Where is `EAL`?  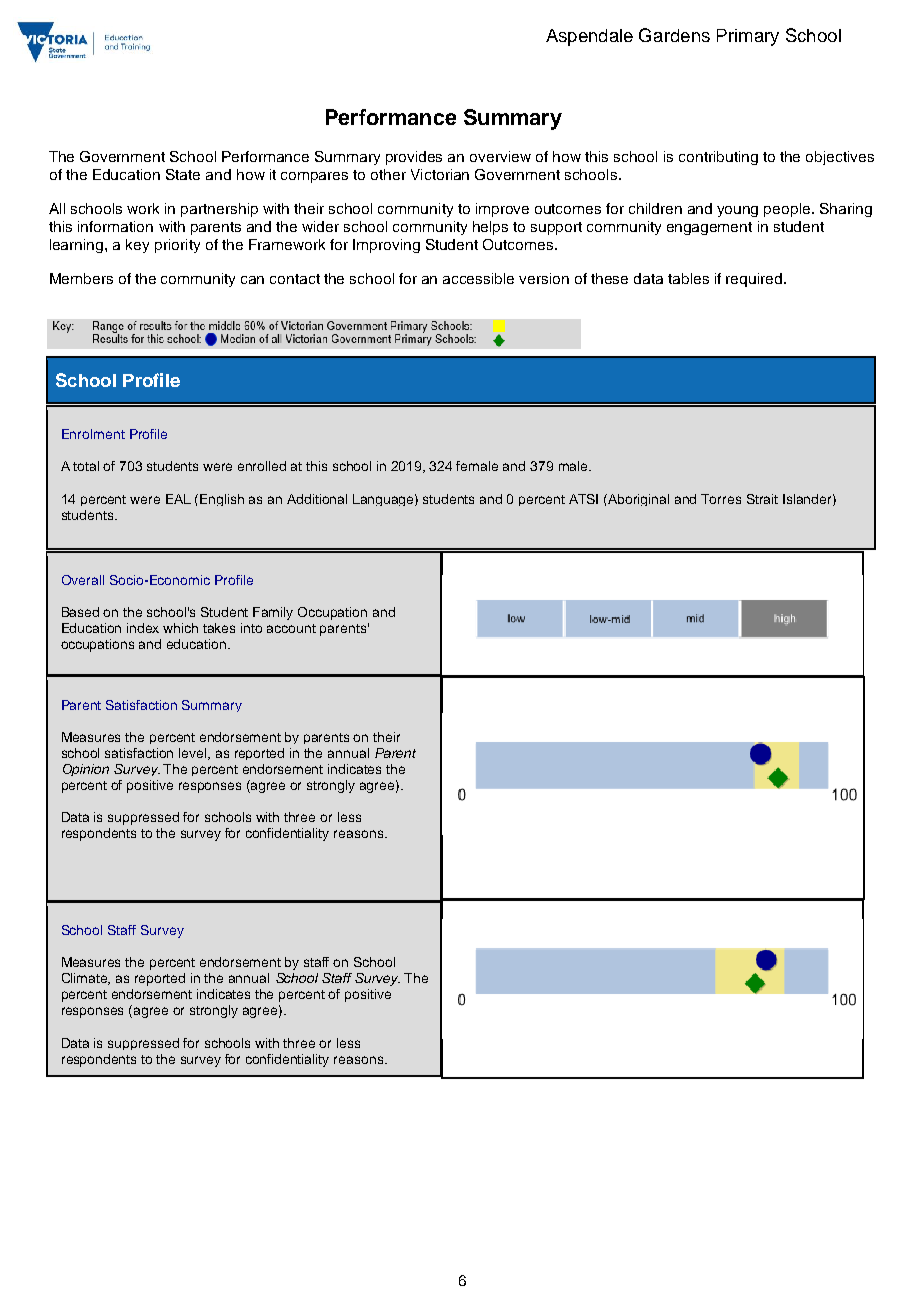 EAL is located at coordinates (178, 499).
